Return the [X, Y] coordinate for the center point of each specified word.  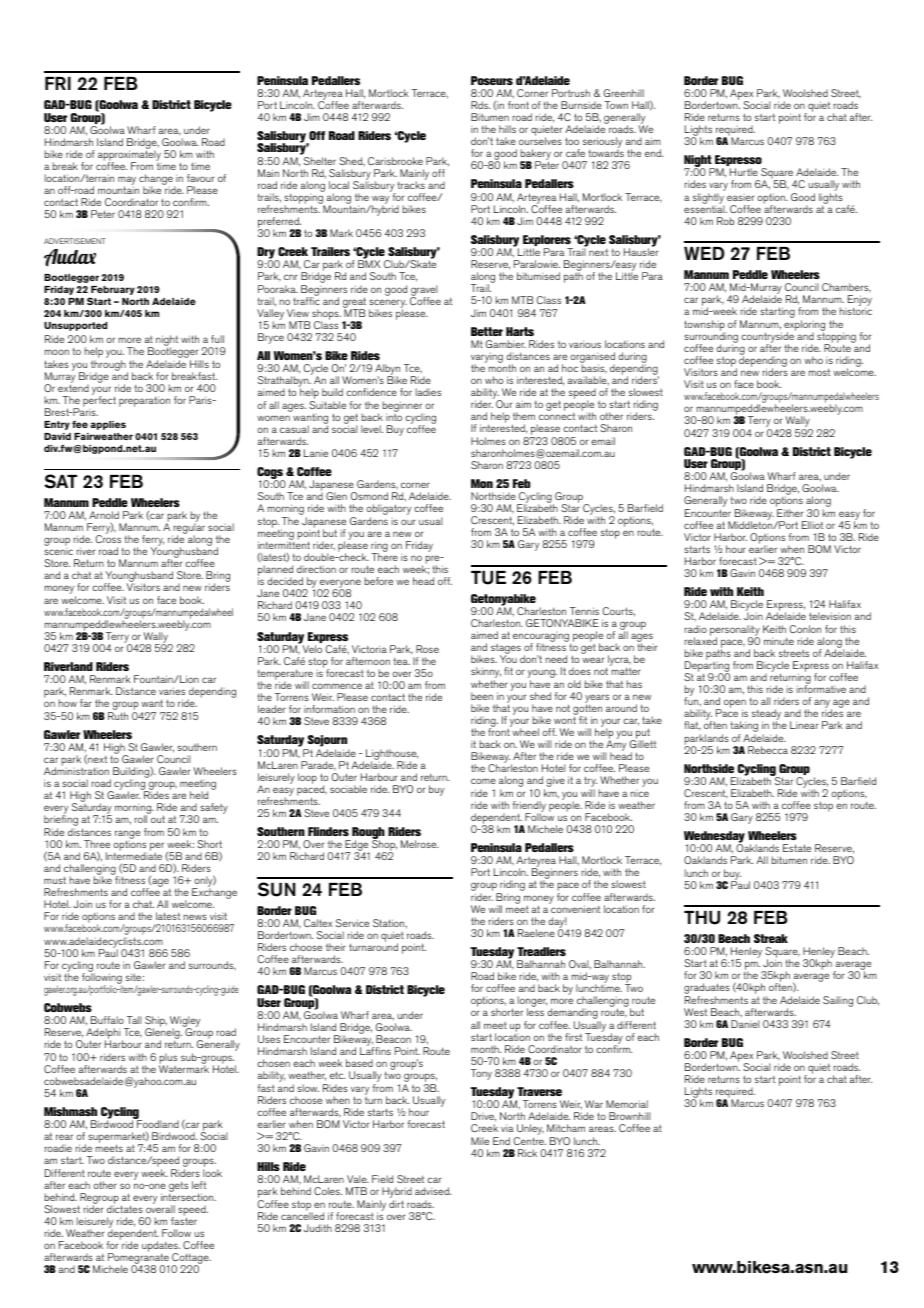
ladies [428, 392]
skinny [486, 674]
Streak [771, 938]
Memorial [627, 1104]
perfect [99, 402]
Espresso [738, 162]
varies [172, 691]
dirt [396, 1204]
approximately [129, 156]
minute [779, 641]
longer [532, 1003]
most [819, 372]
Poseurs [492, 80]
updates [161, 1248]
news [195, 917]
